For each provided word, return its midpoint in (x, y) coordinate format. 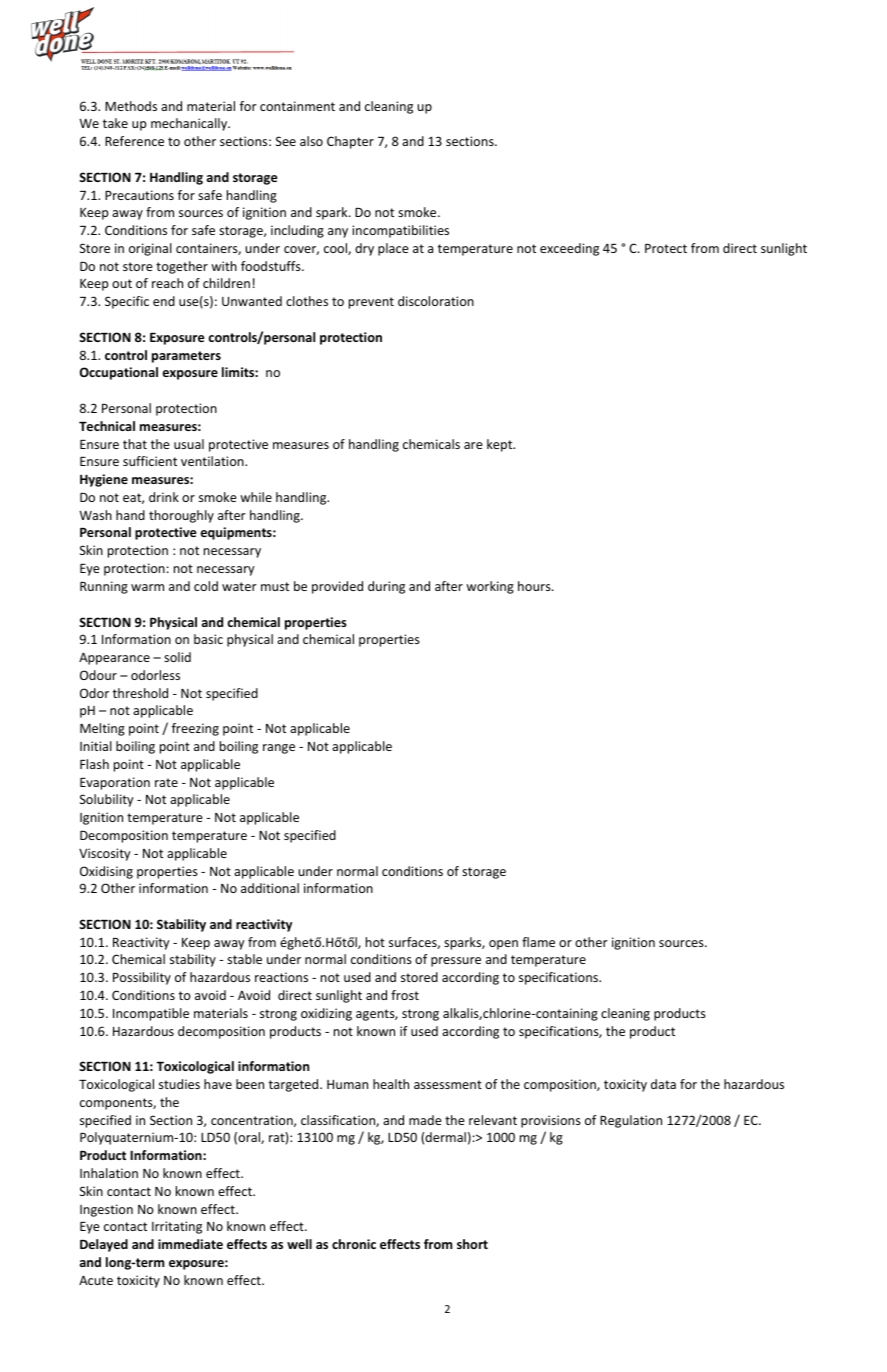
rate (166, 782)
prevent (371, 303)
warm (147, 587)
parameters (186, 357)
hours (535, 586)
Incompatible (151, 1014)
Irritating (177, 1227)
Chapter (350, 142)
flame (538, 942)
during (386, 587)
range (279, 749)
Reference (134, 141)
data (663, 1084)
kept (501, 445)
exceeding (569, 249)
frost (405, 995)
